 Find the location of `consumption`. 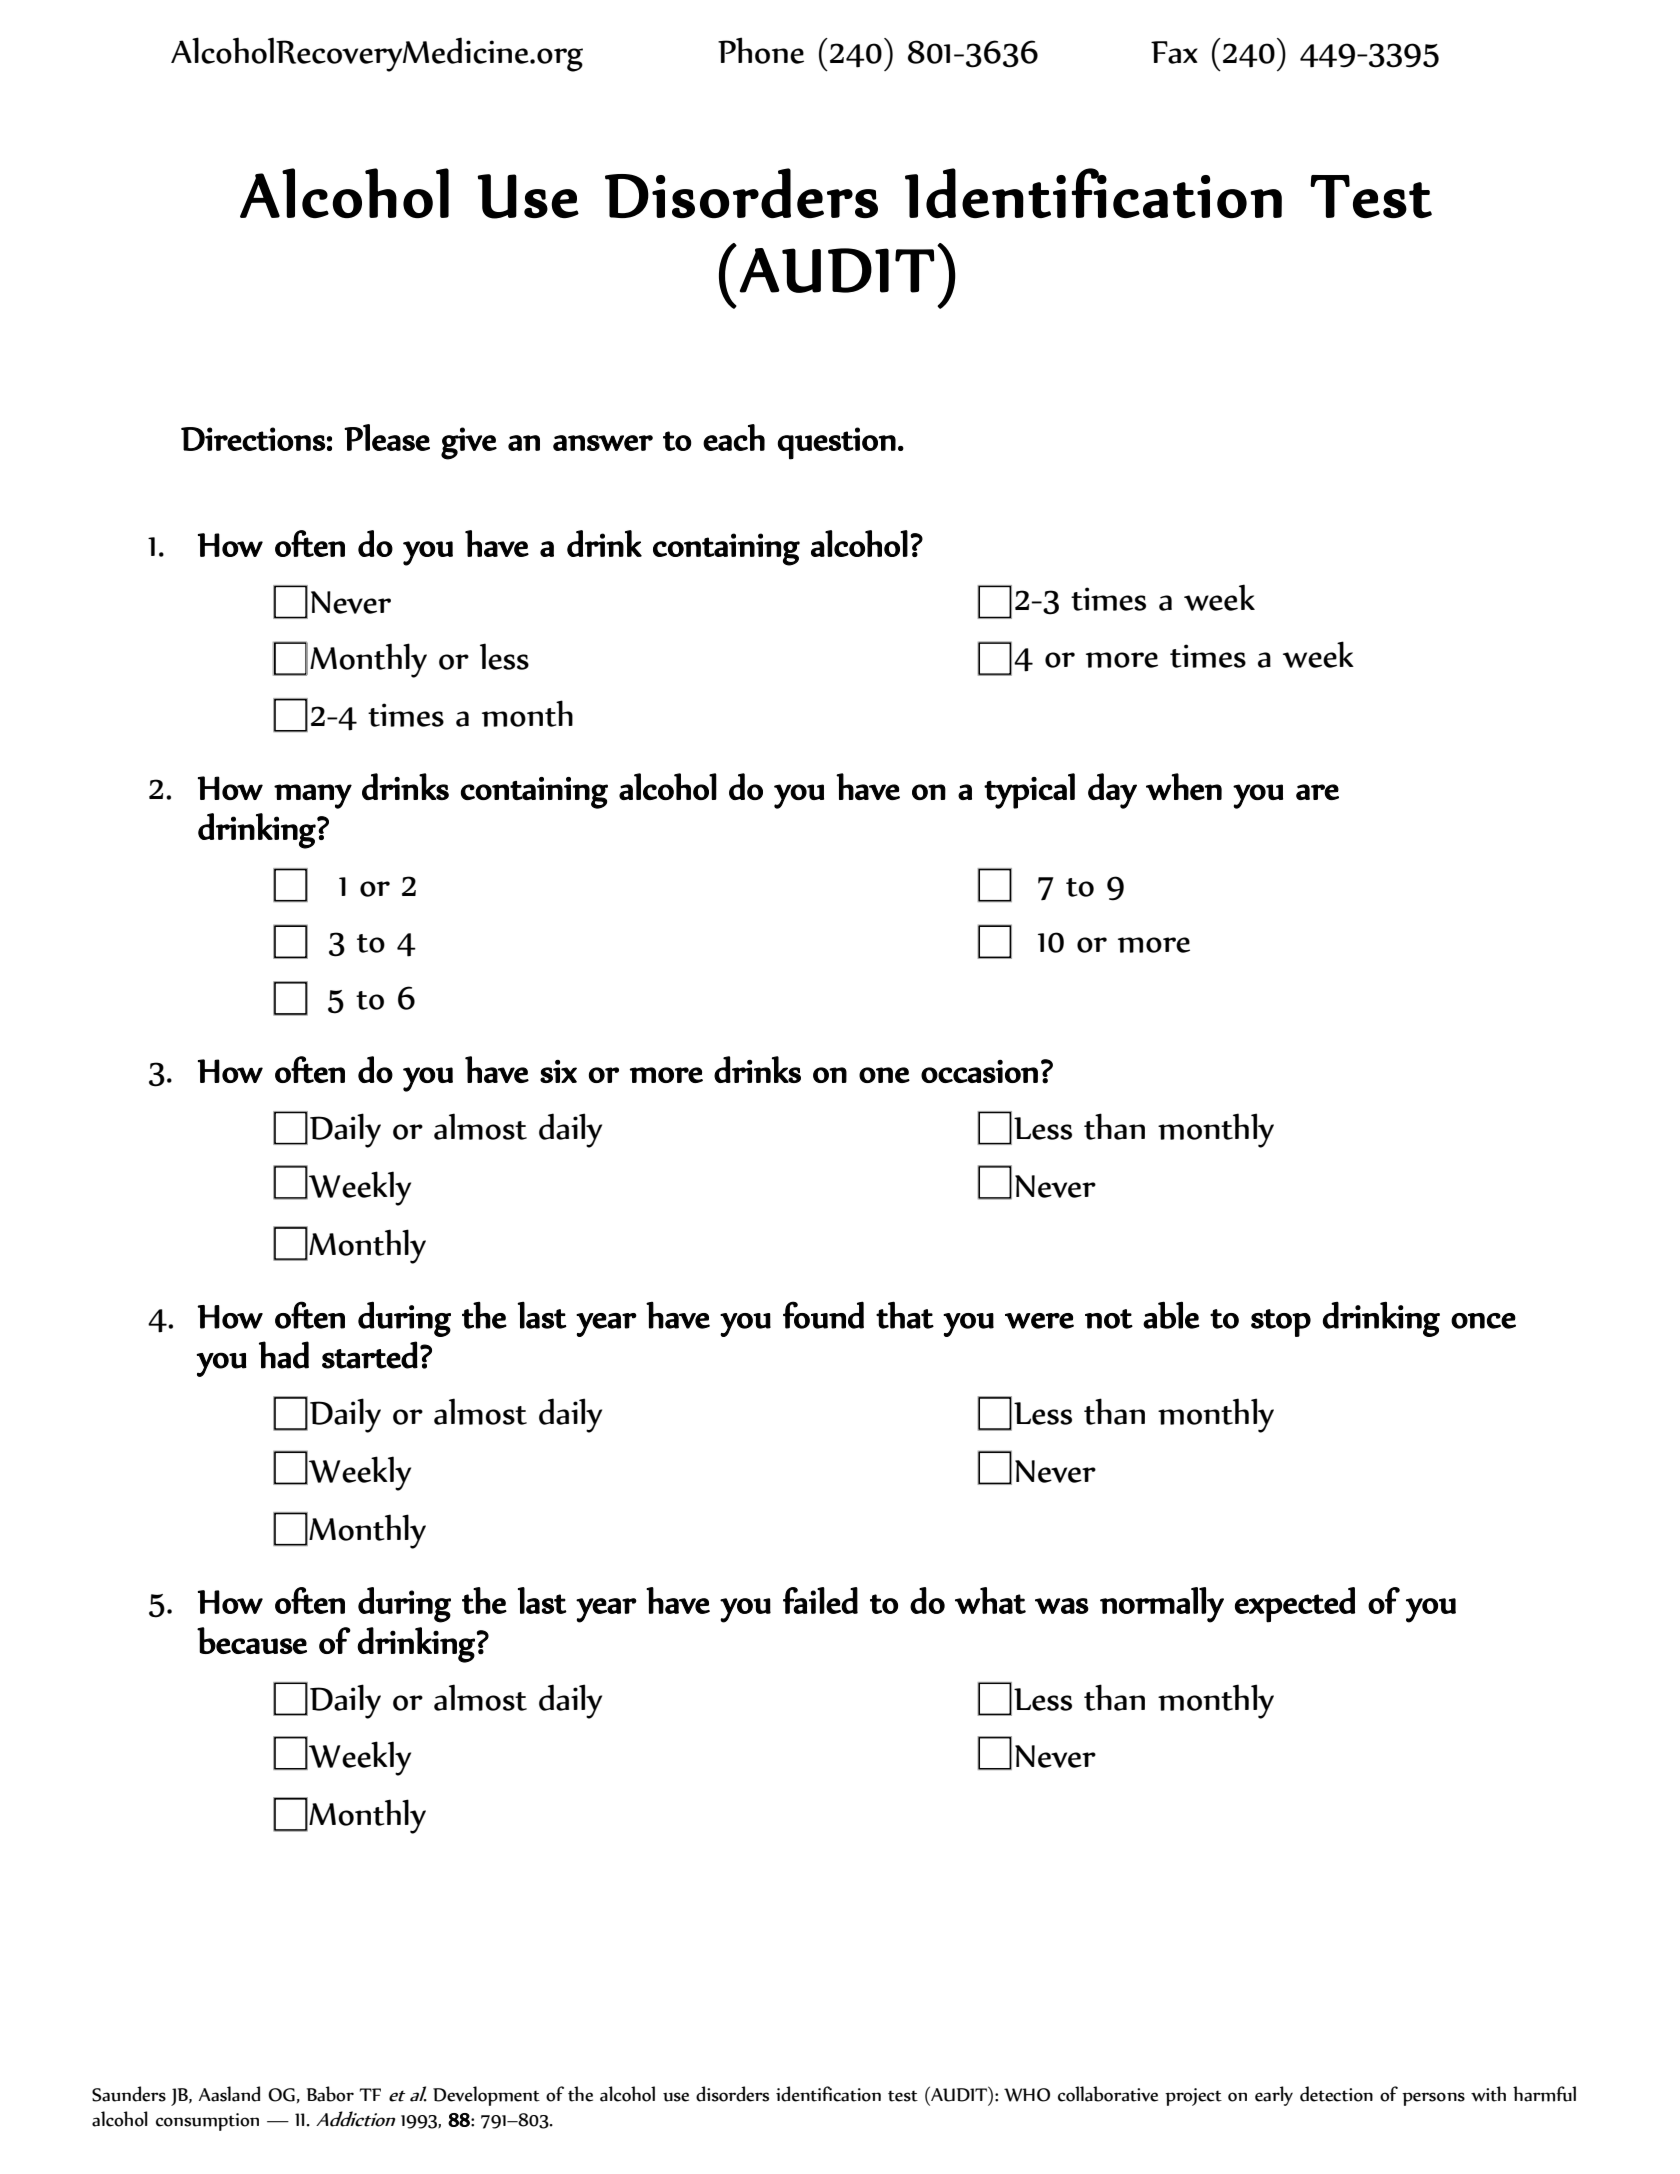

consumption is located at coordinates (207, 2122).
